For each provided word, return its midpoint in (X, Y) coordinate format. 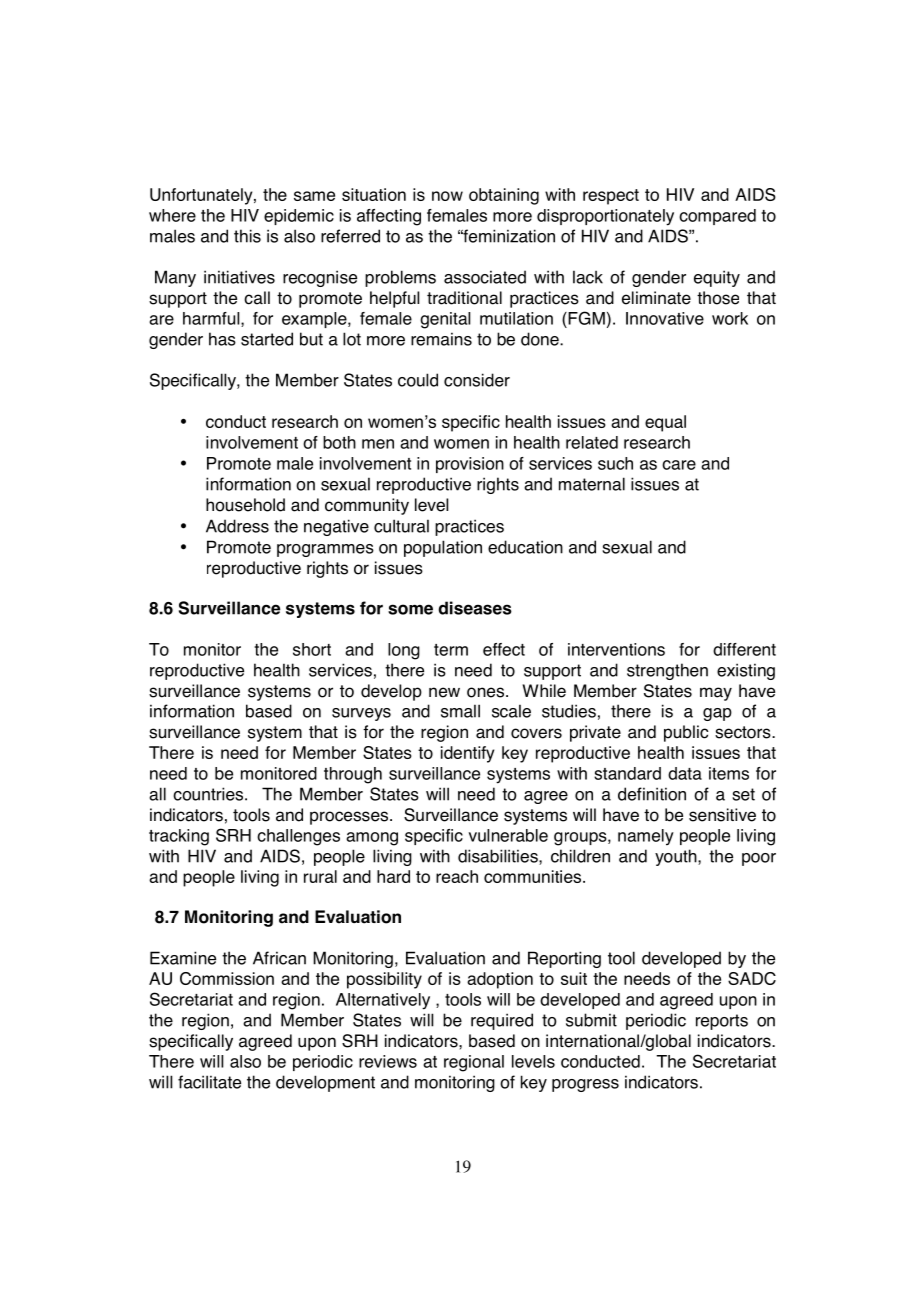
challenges (298, 837)
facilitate (209, 1082)
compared (717, 217)
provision (470, 465)
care (679, 465)
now (447, 196)
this (247, 236)
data (685, 773)
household (245, 505)
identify (467, 754)
